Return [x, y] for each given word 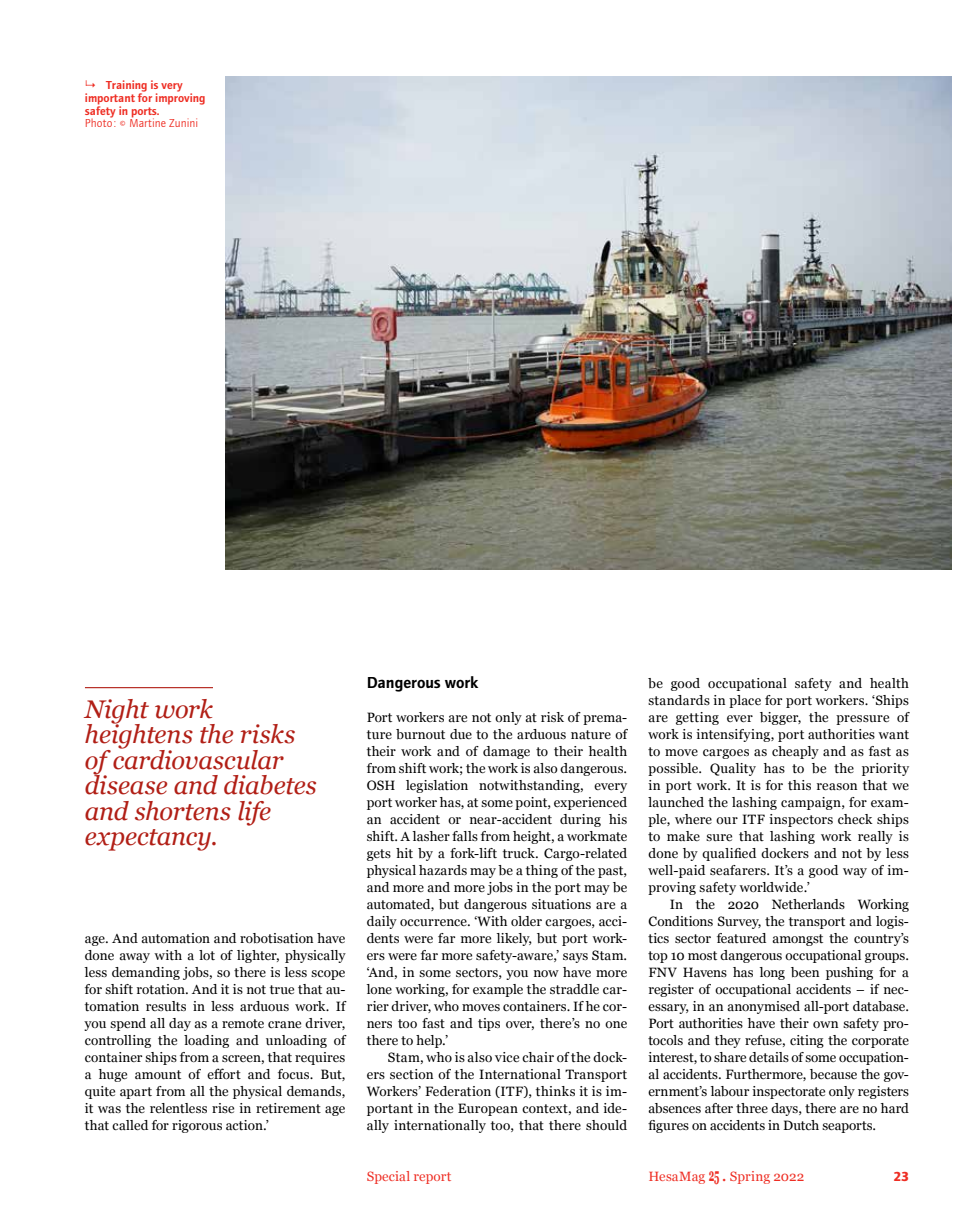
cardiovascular [198, 758]
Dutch [801, 1125]
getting [697, 718]
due [461, 734]
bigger [780, 718]
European [488, 1109]
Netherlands [808, 904]
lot [207, 955]
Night [116, 712]
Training [126, 87]
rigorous [197, 1126]
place [745, 701]
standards [679, 700]
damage [506, 752]
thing [542, 871]
